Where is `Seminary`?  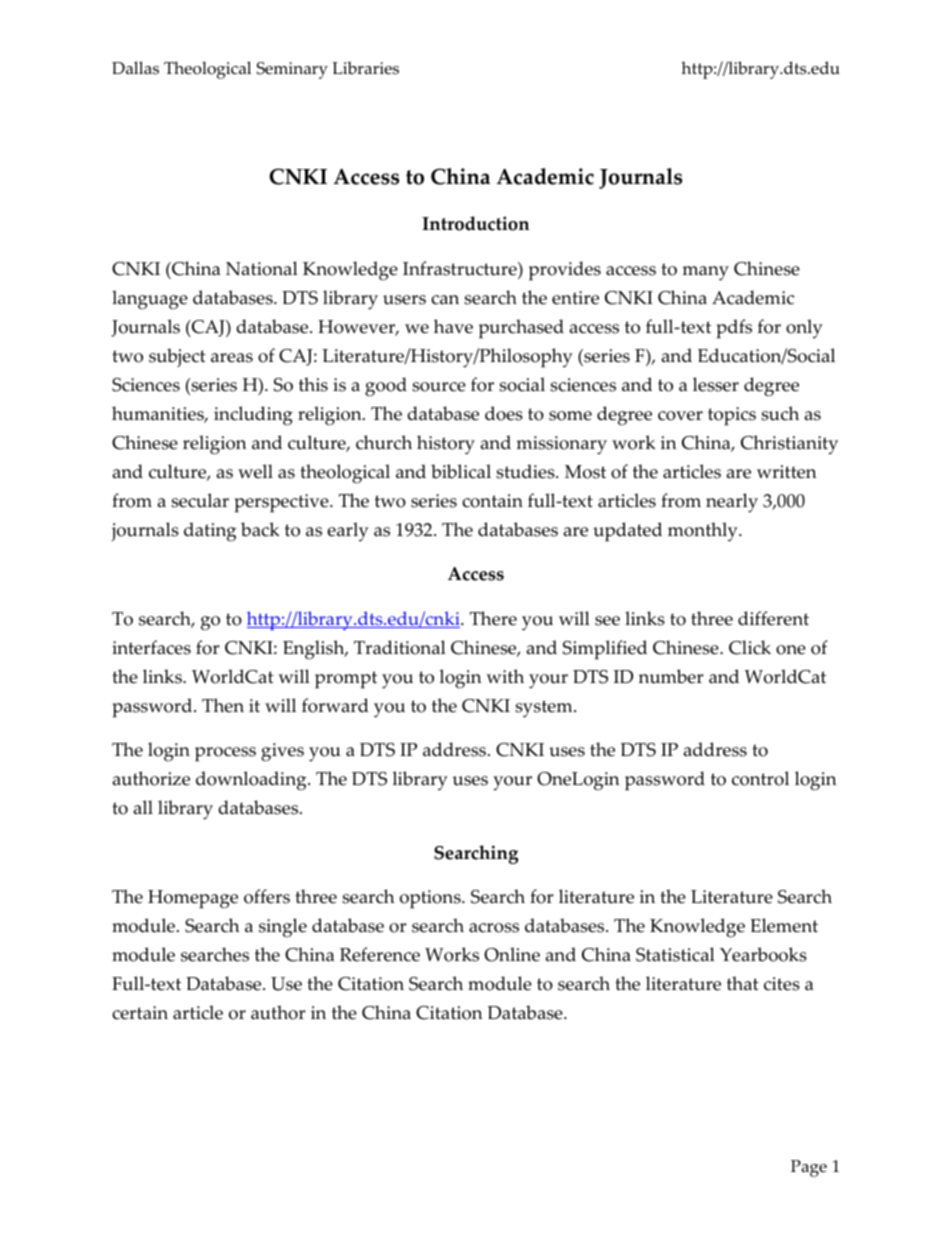
Seminary is located at coordinates (292, 70).
